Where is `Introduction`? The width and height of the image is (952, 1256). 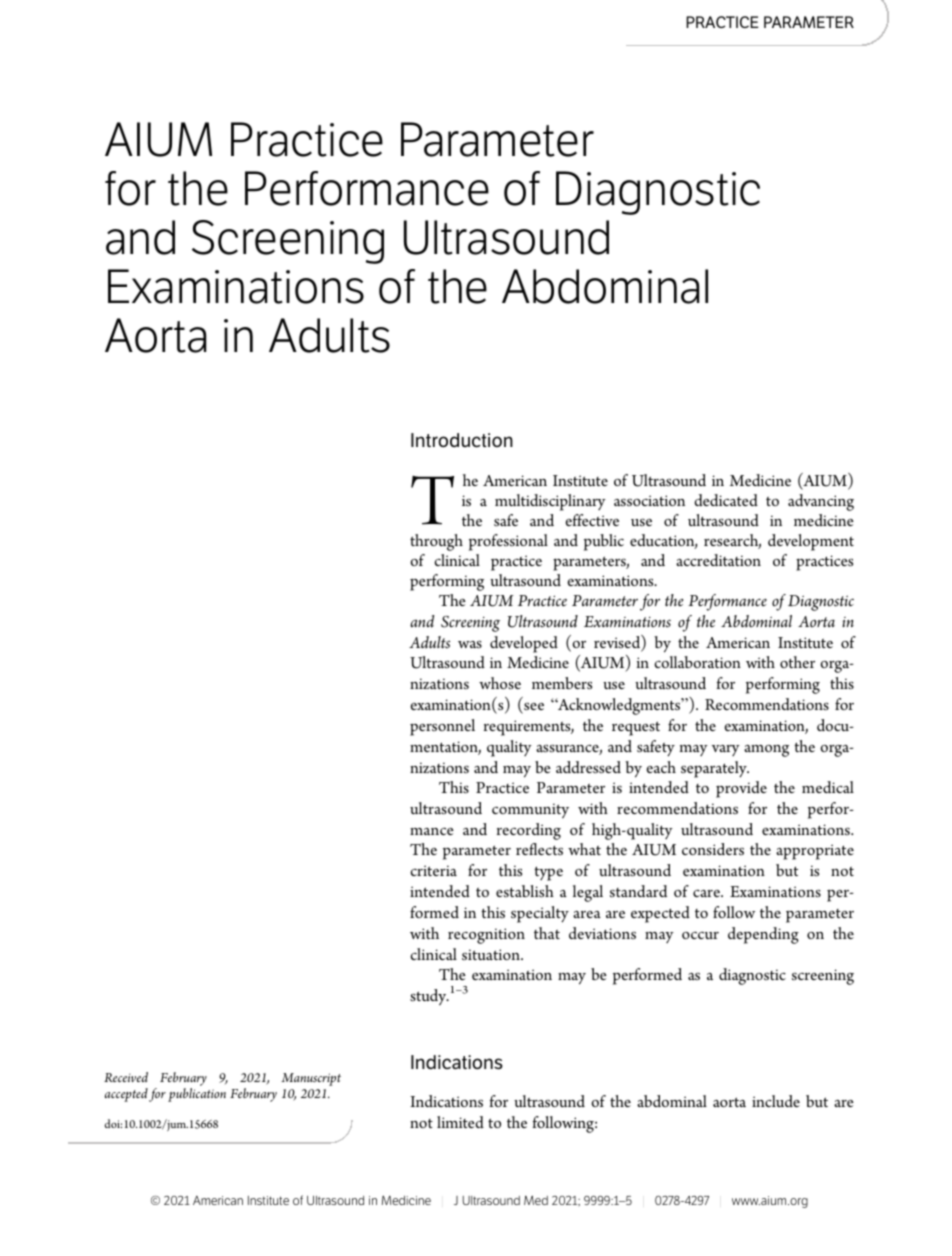
Introduction is located at coordinates (462, 440).
